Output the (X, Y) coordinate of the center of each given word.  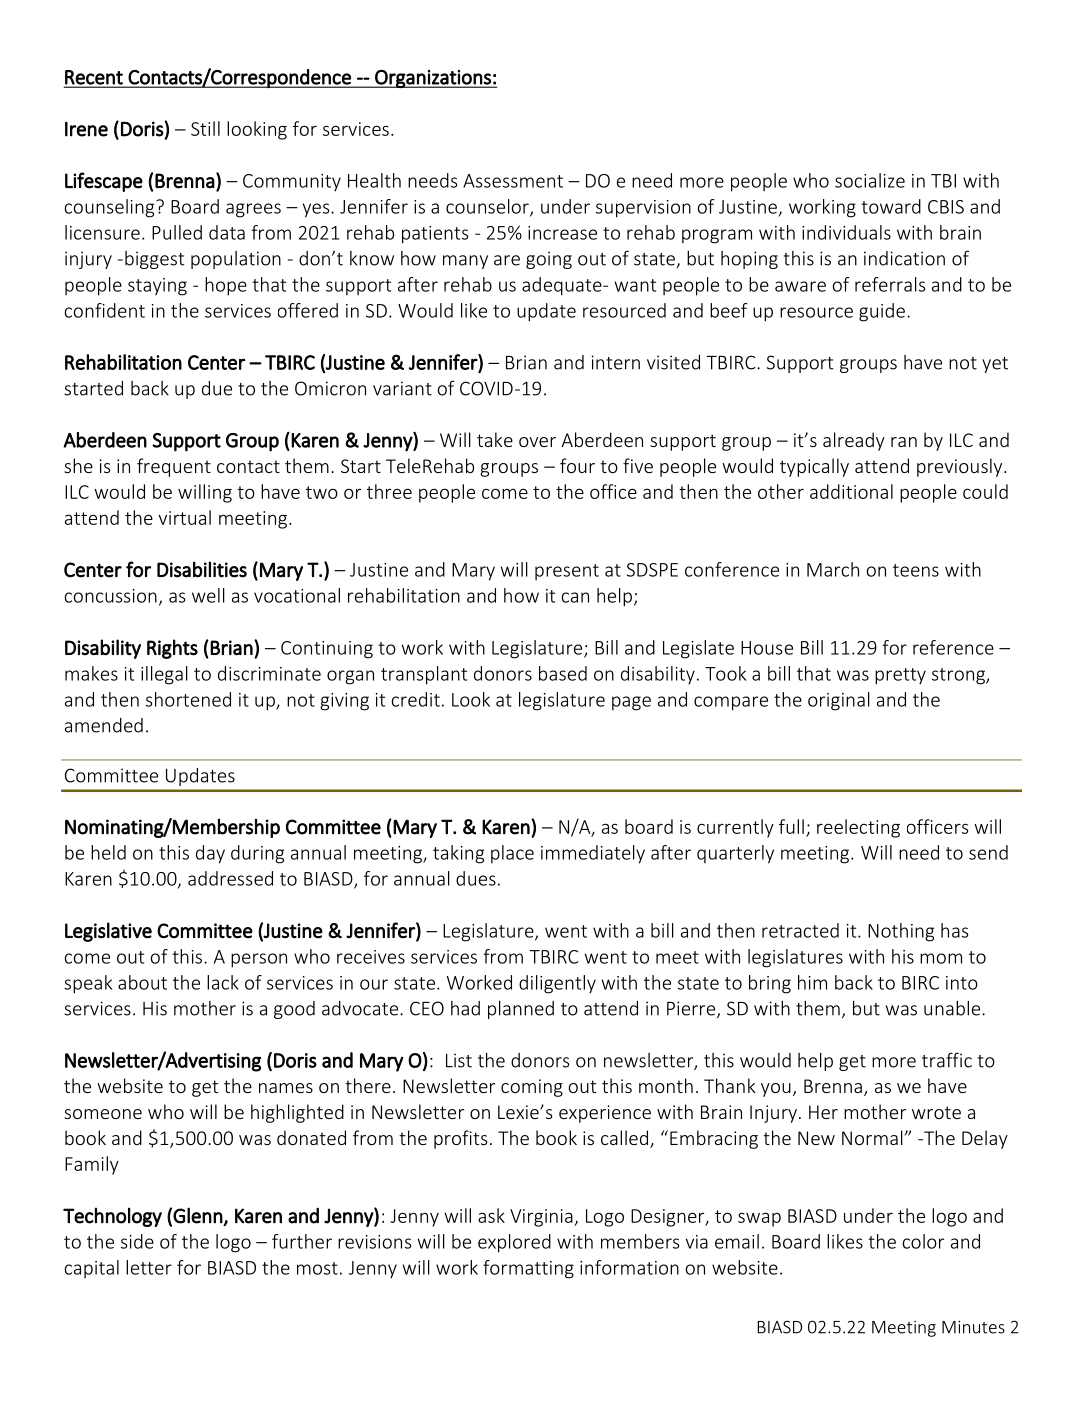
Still (205, 128)
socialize (870, 180)
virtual (184, 517)
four (577, 465)
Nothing (901, 932)
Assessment (513, 181)
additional (851, 491)
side (137, 1241)
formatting (528, 1269)
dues (476, 878)
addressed (230, 878)
